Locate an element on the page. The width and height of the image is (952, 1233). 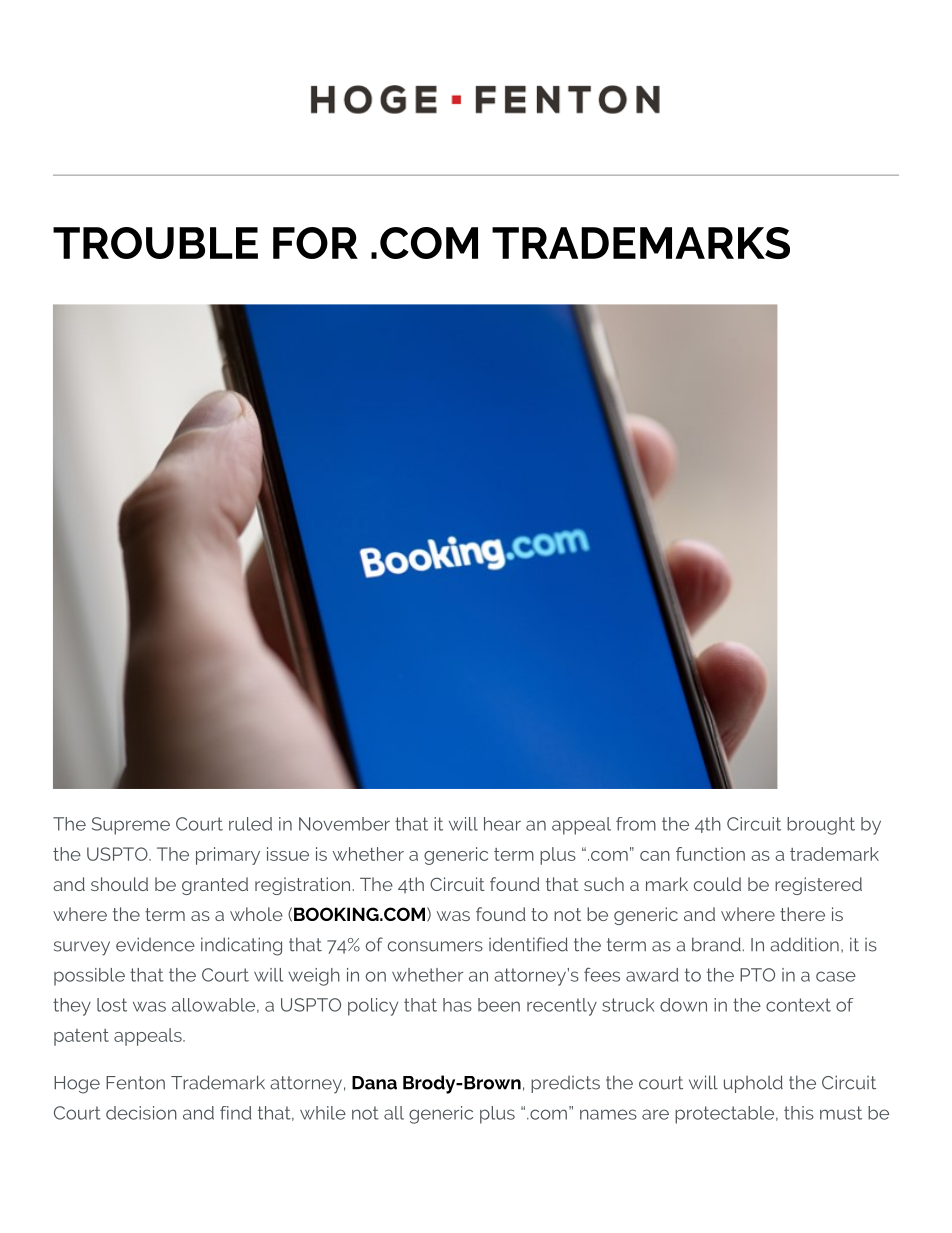
hear is located at coordinates (502, 824).
